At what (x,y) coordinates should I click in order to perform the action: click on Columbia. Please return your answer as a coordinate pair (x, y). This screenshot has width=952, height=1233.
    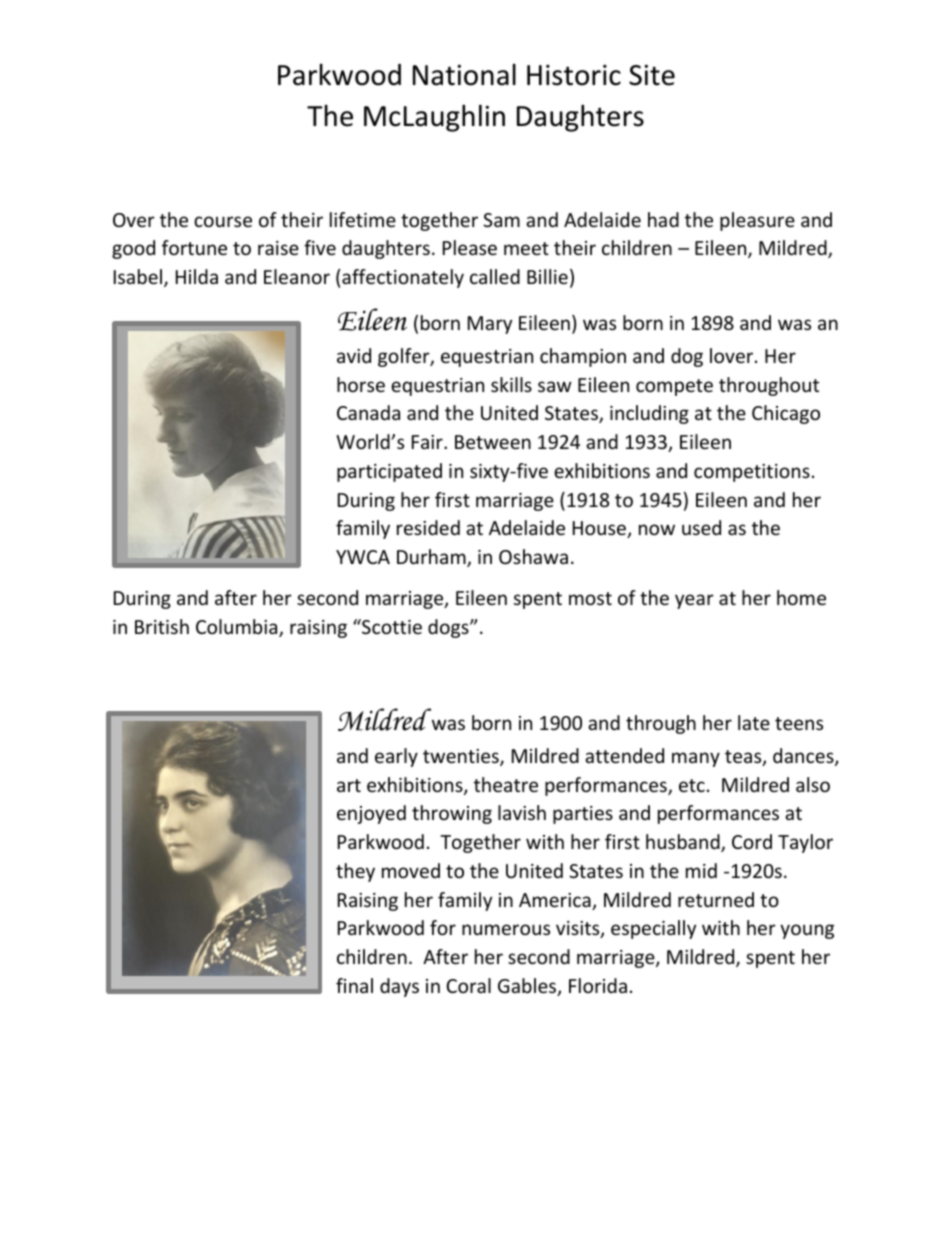
    Looking at the image, I should click on (238, 628).
